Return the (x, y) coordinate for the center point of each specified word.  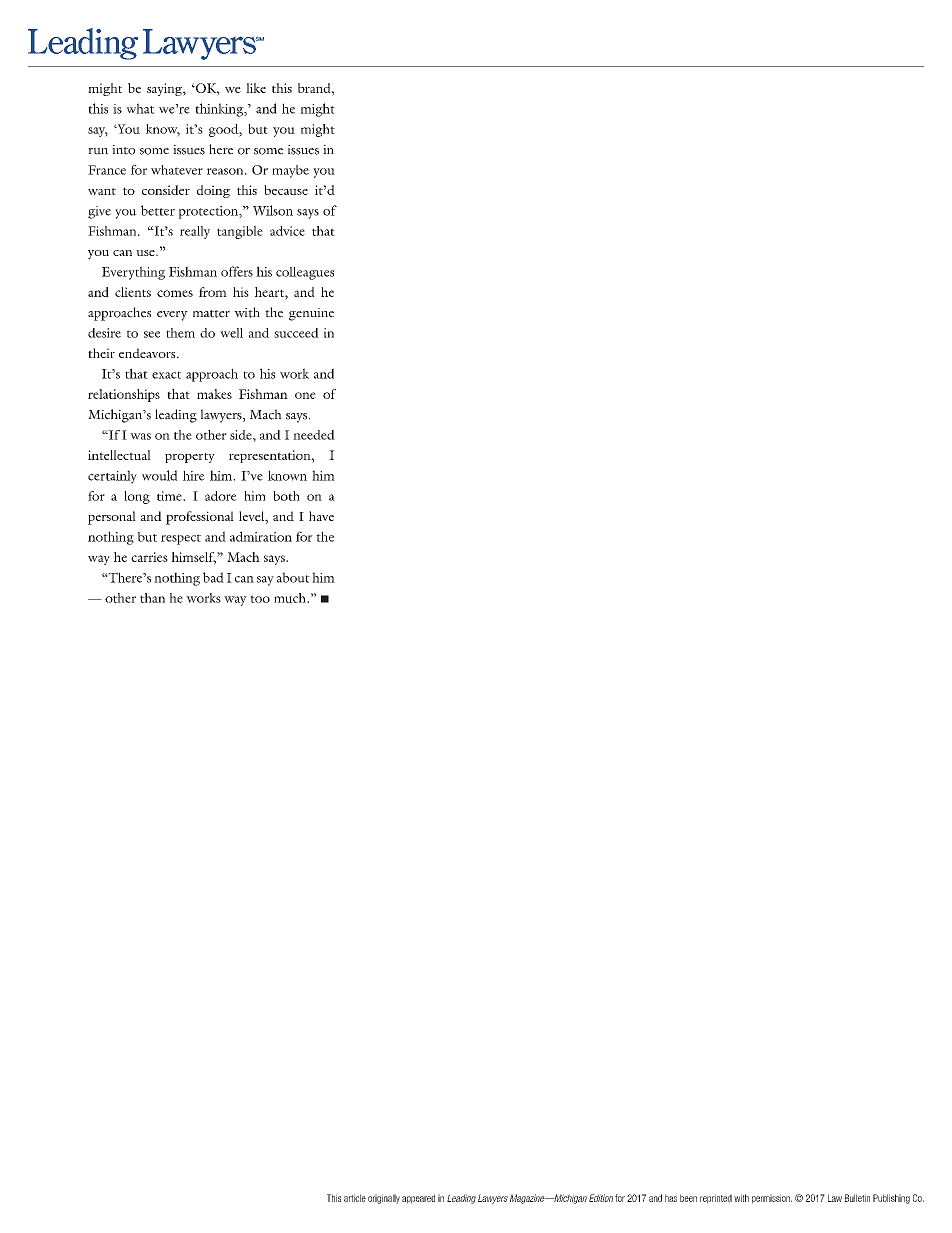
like (256, 88)
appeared (418, 1199)
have (321, 516)
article (355, 1198)
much (291, 598)
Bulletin (857, 1198)
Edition (601, 1198)
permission (772, 1199)
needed (314, 435)
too (260, 599)
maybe (290, 171)
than (152, 598)
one (305, 395)
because (286, 190)
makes (214, 394)
